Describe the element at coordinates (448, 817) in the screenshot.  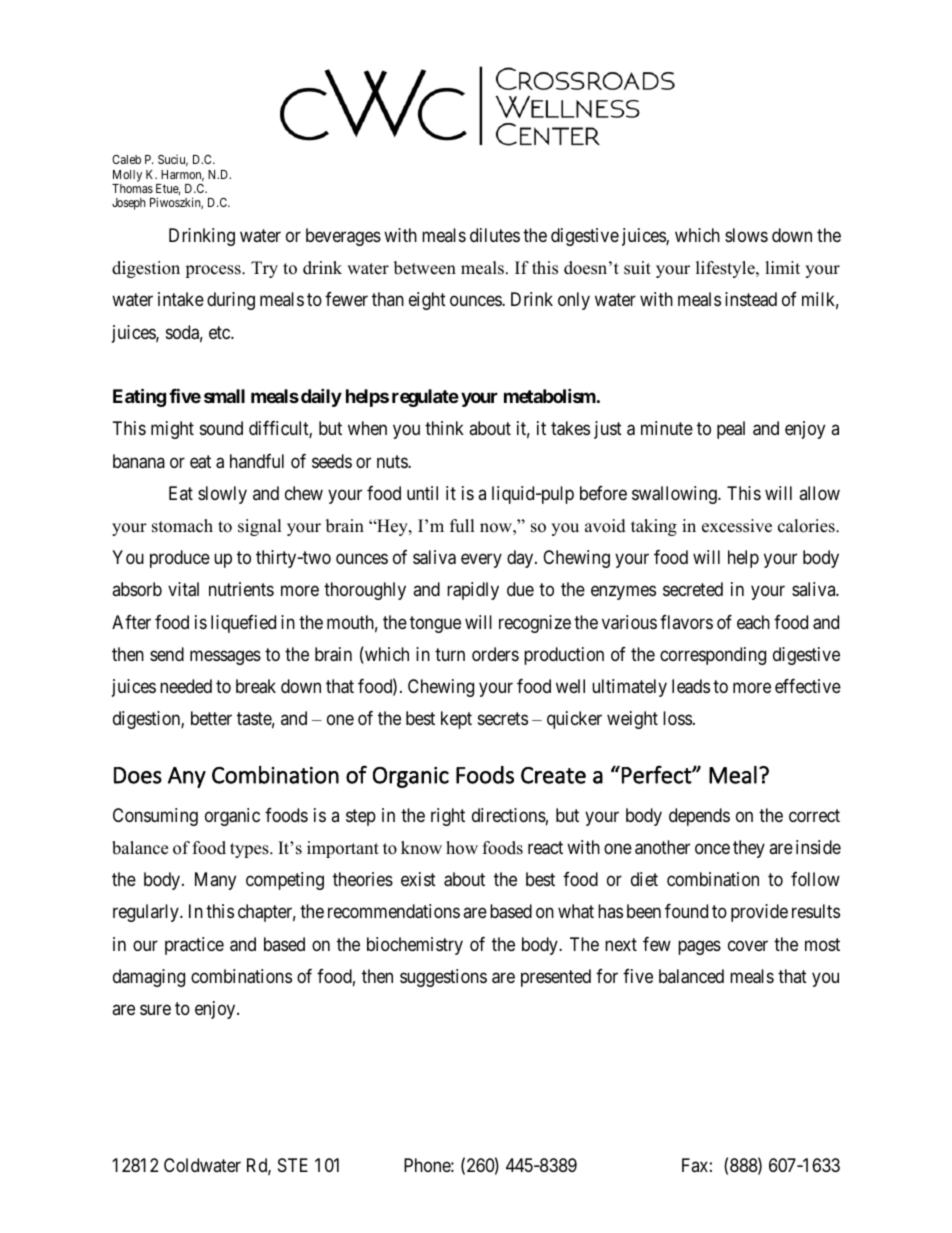
I see `right` at that location.
